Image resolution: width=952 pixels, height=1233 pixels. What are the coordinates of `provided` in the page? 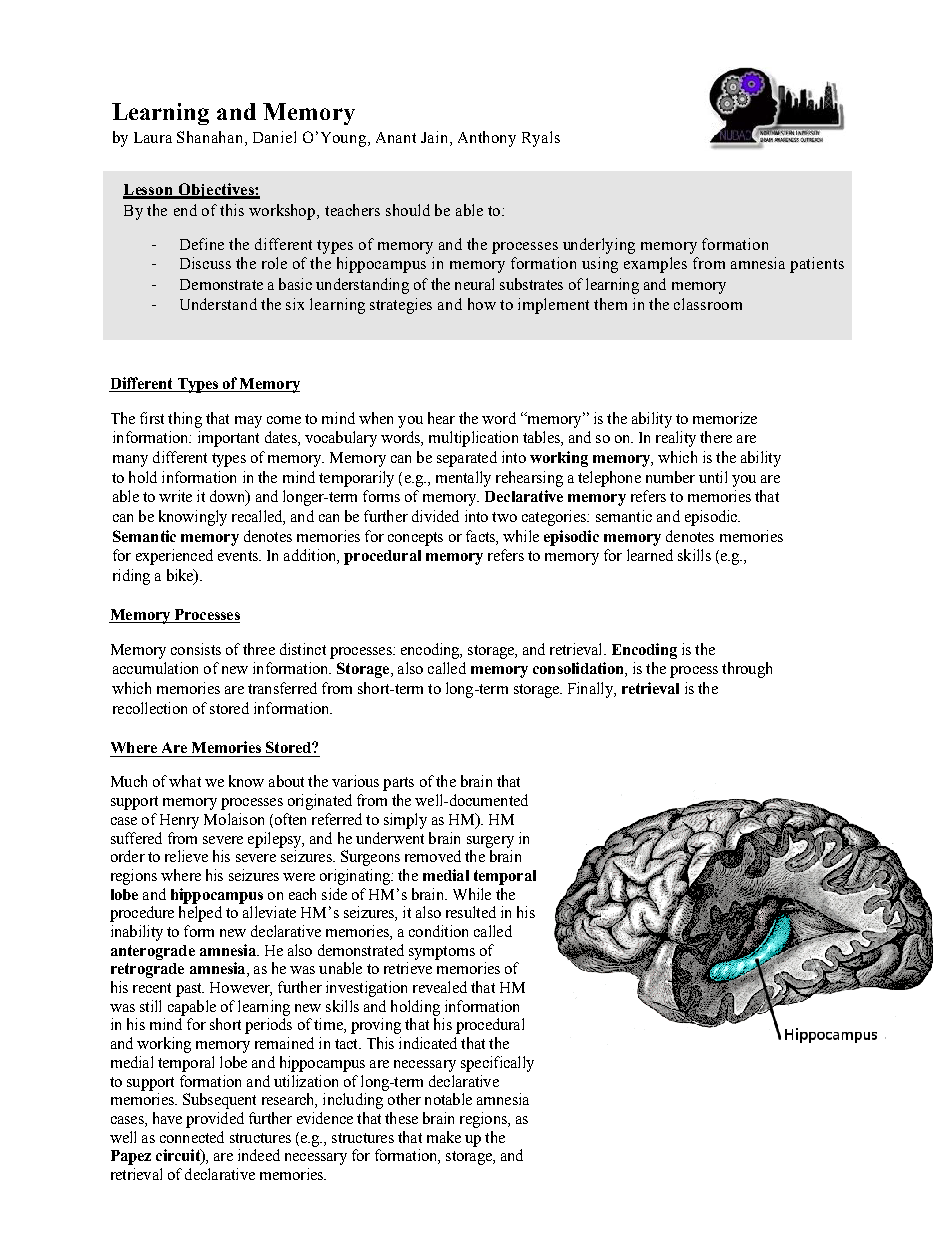 It's located at (215, 1120).
